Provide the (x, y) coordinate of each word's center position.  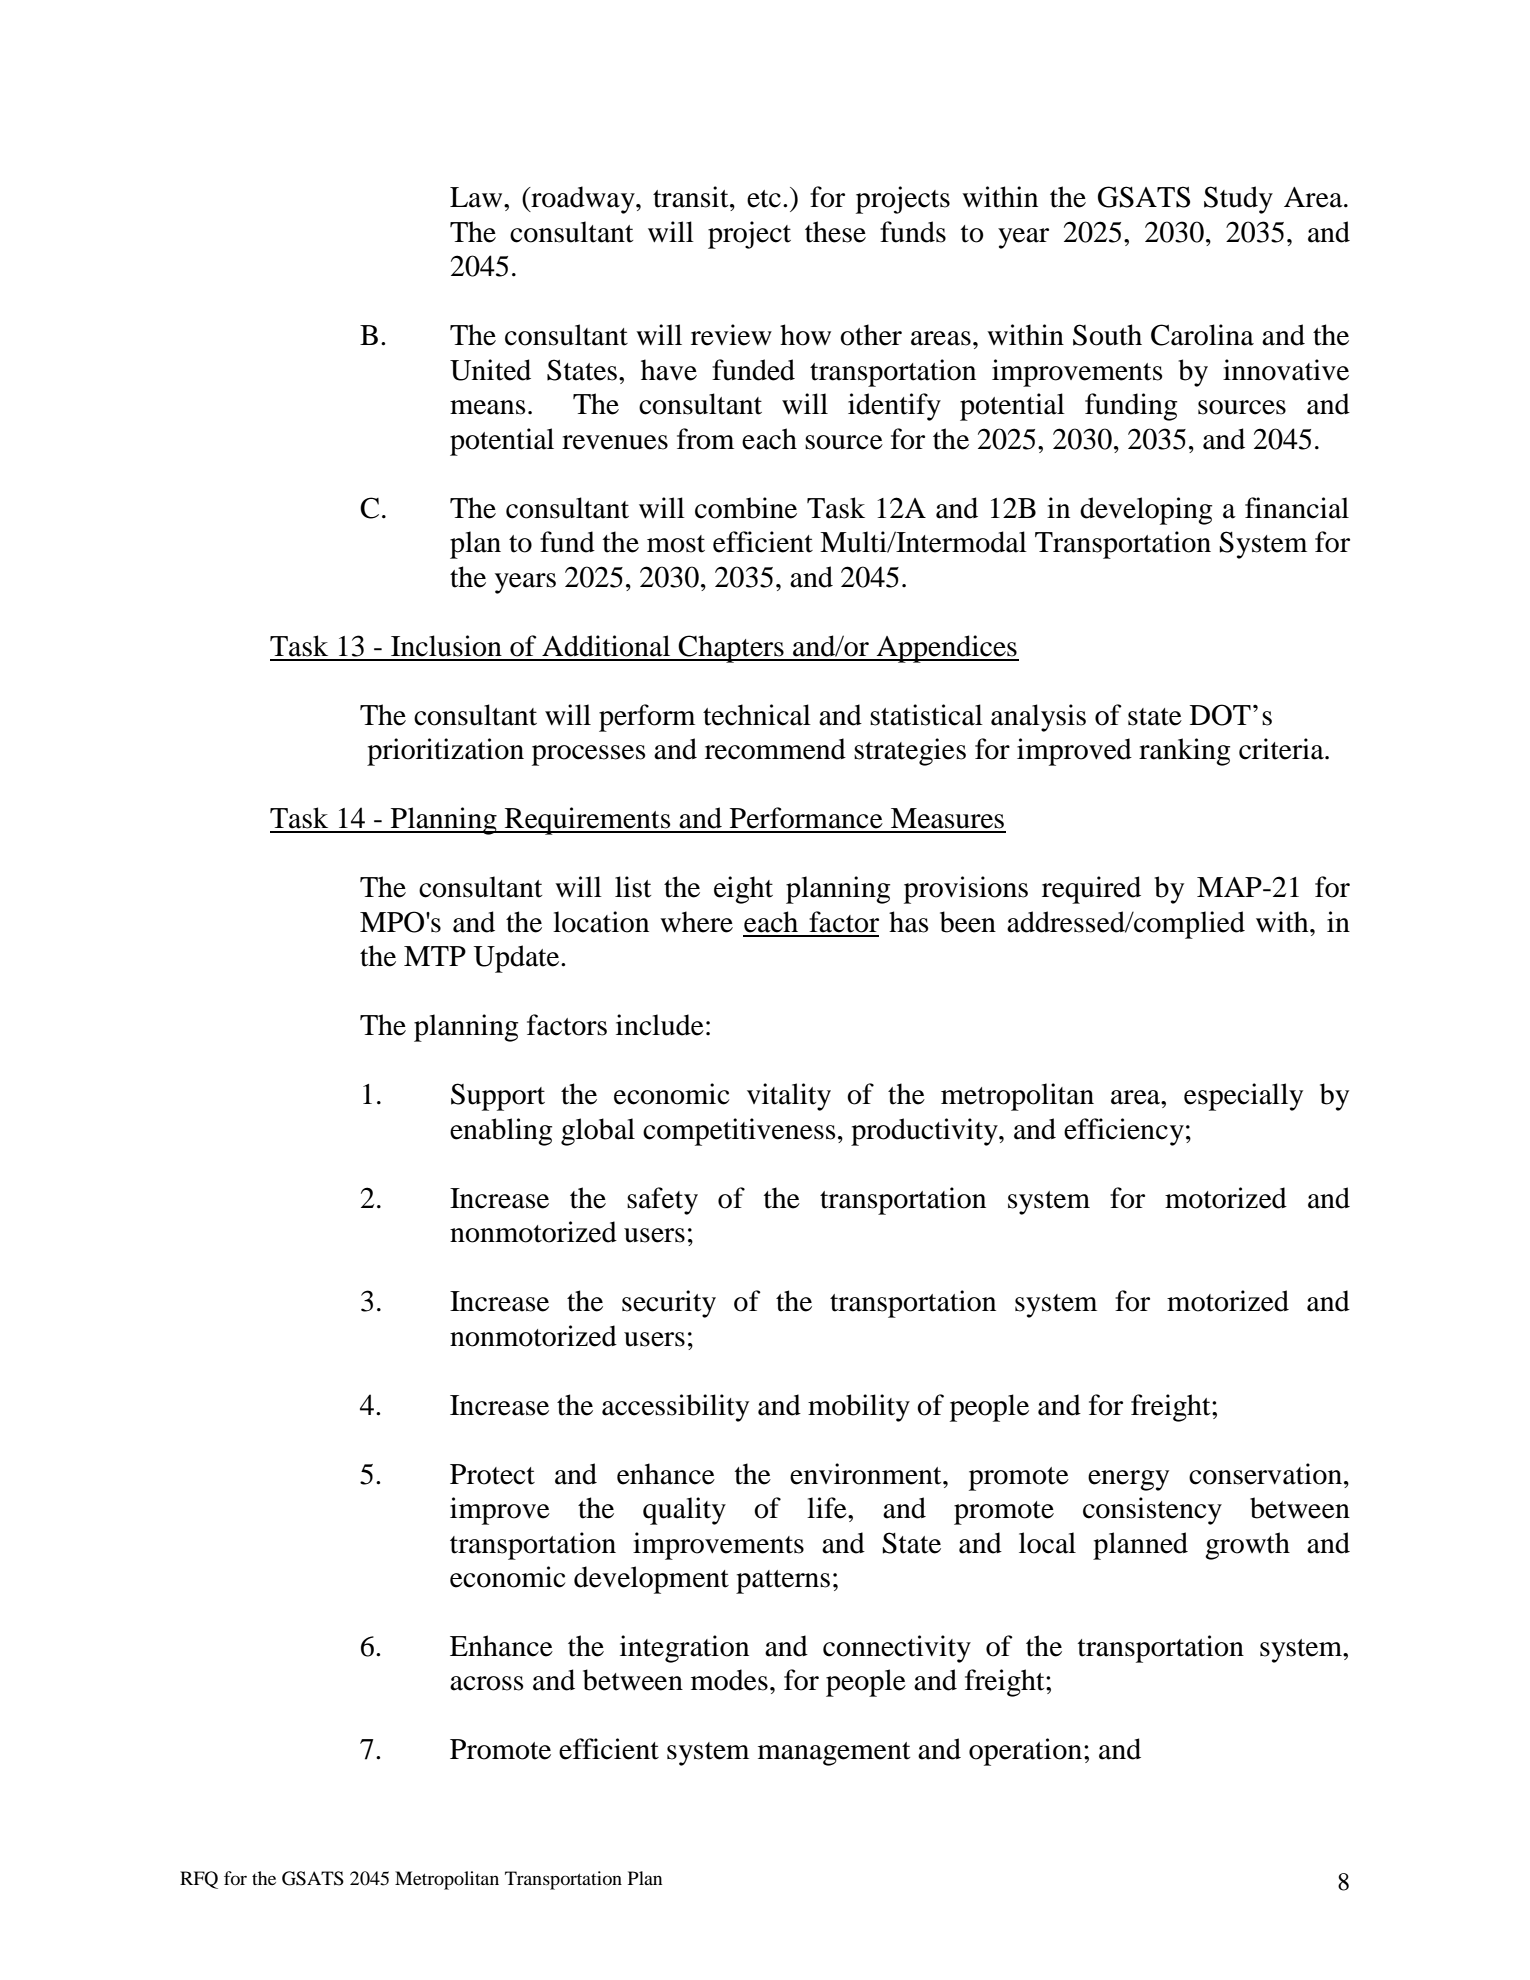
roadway (583, 200)
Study (1238, 200)
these (835, 232)
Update (517, 959)
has (909, 922)
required (1091, 890)
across (487, 1683)
